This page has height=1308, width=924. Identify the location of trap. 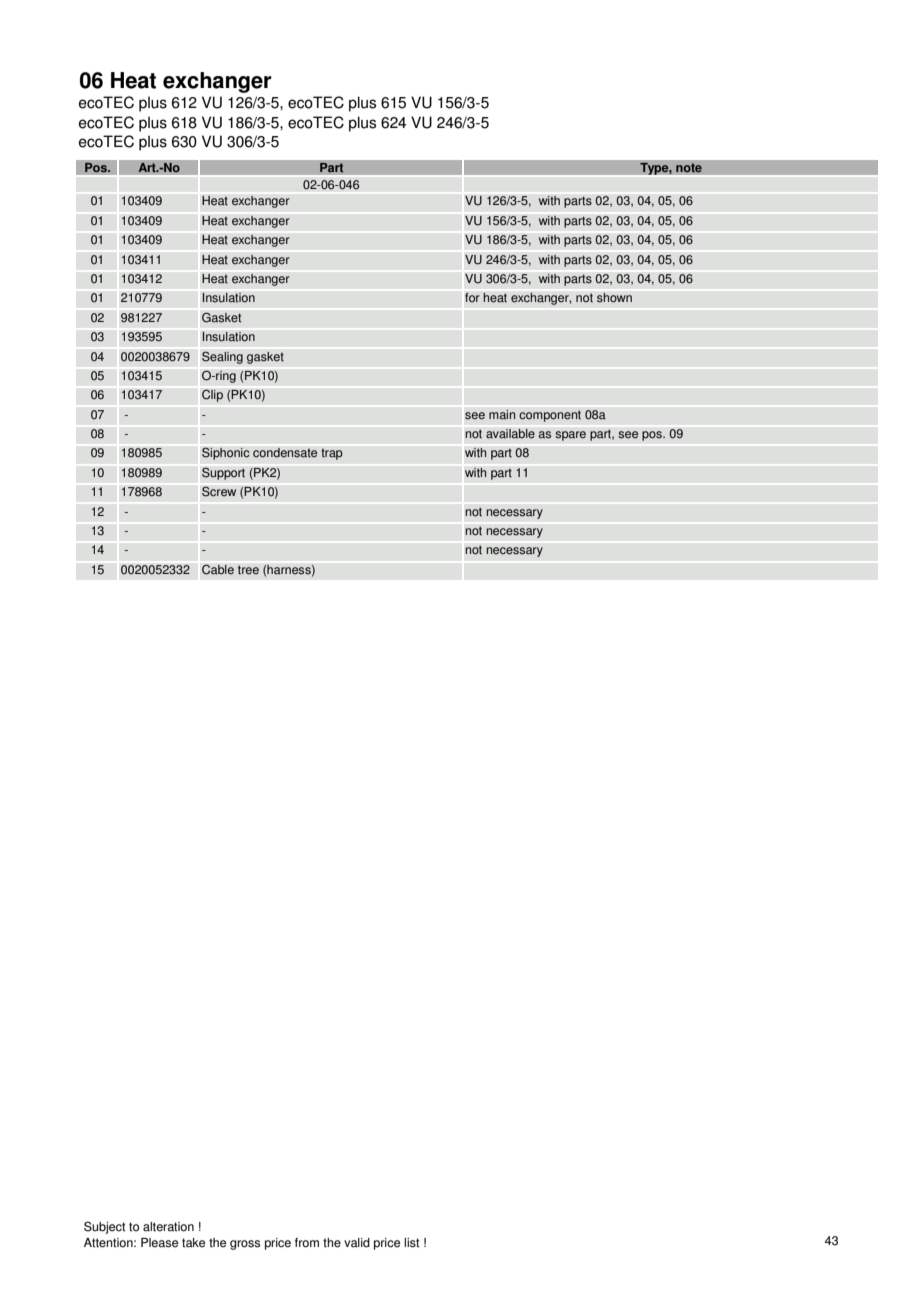
(332, 454).
